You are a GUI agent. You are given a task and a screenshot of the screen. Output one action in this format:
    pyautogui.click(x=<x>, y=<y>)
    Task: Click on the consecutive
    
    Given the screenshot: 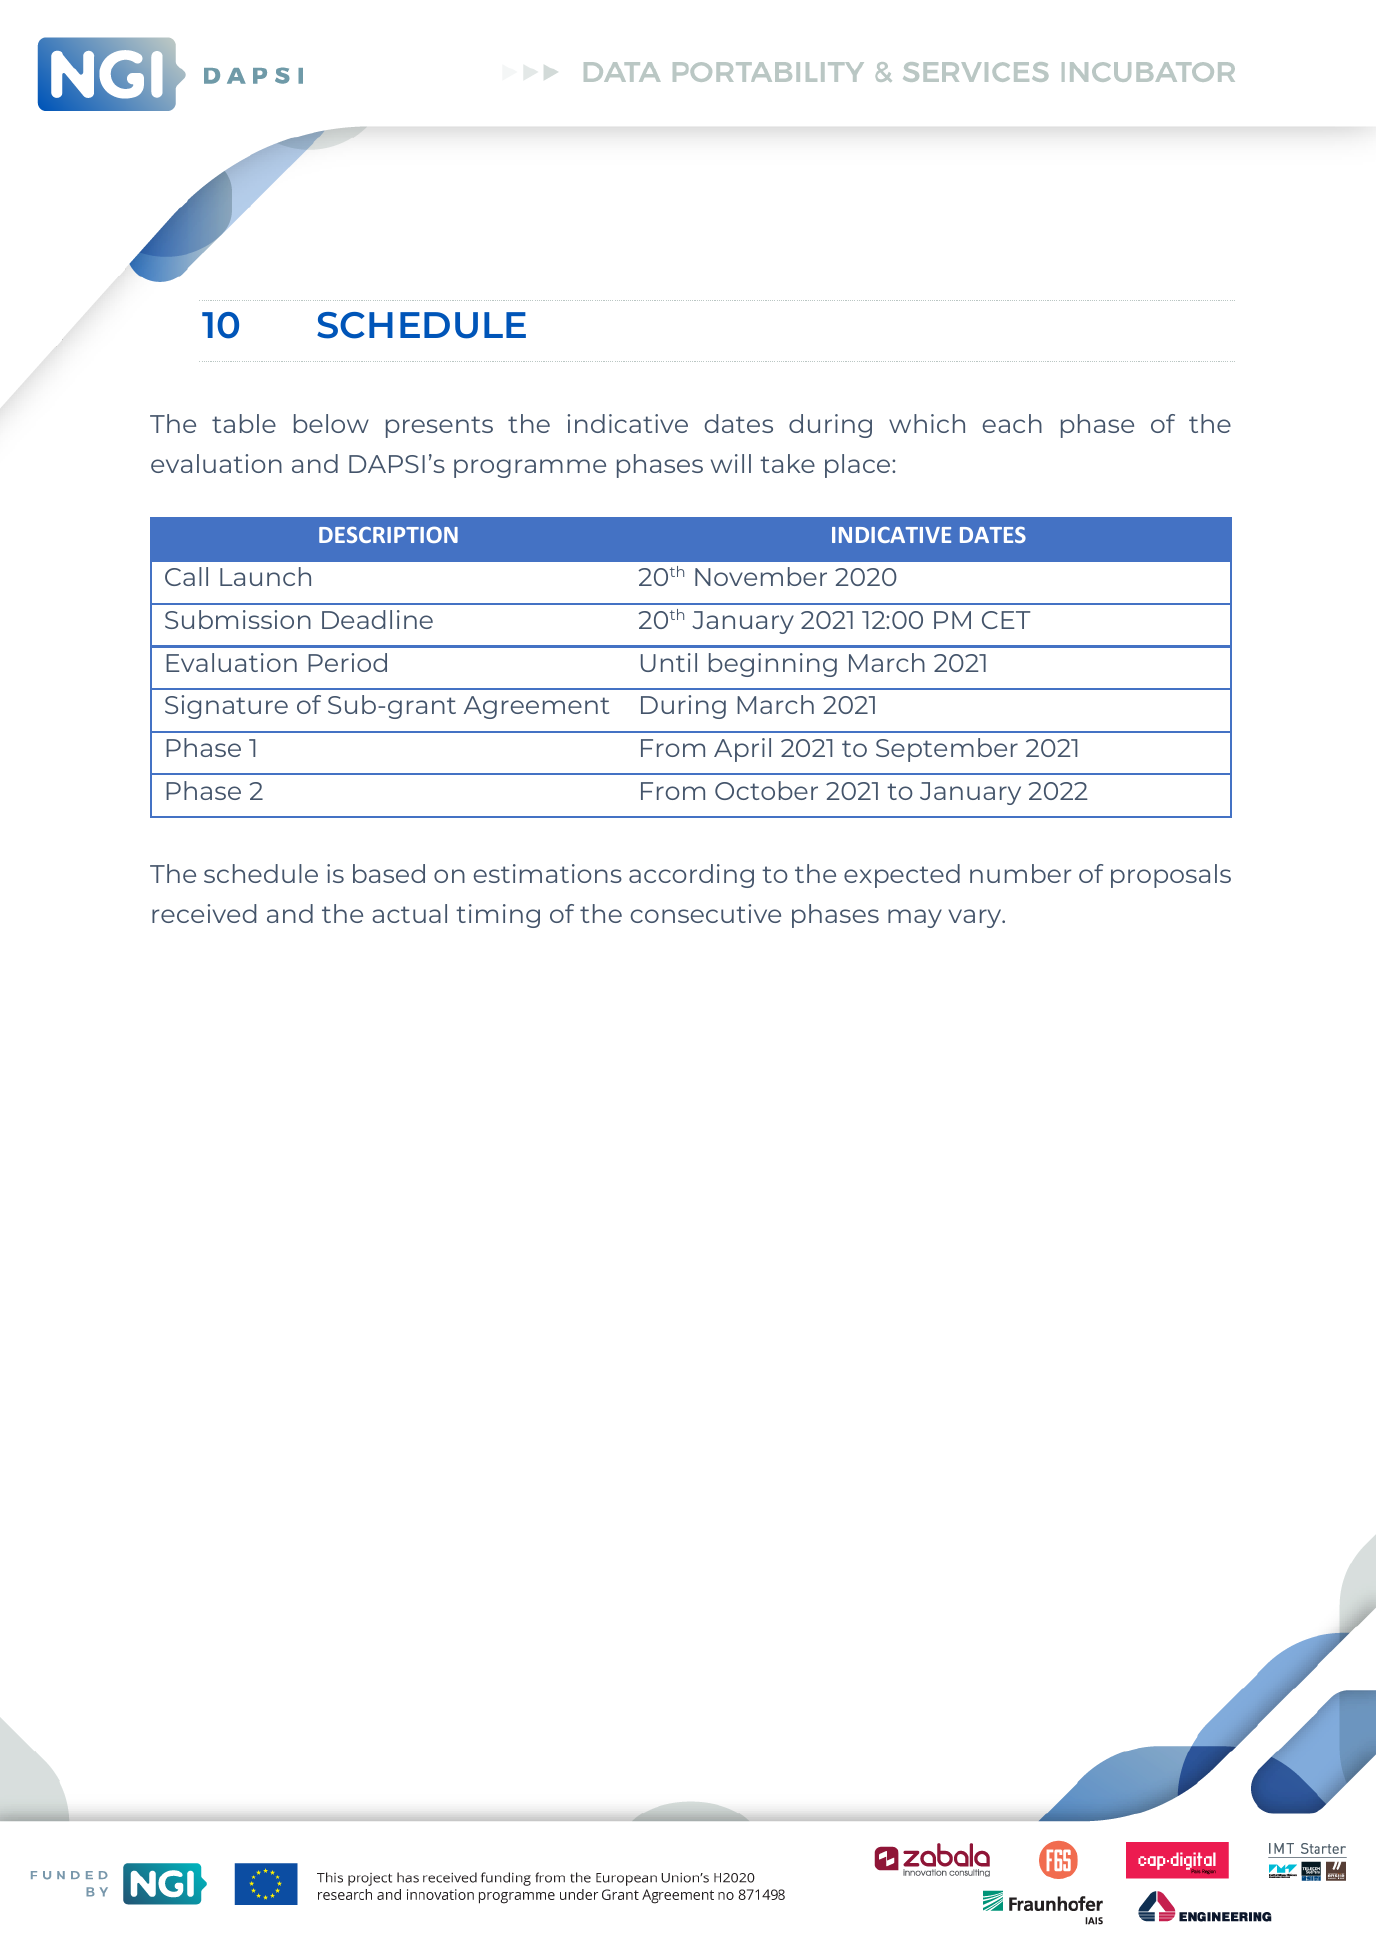 What is the action you would take?
    pyautogui.click(x=706, y=913)
